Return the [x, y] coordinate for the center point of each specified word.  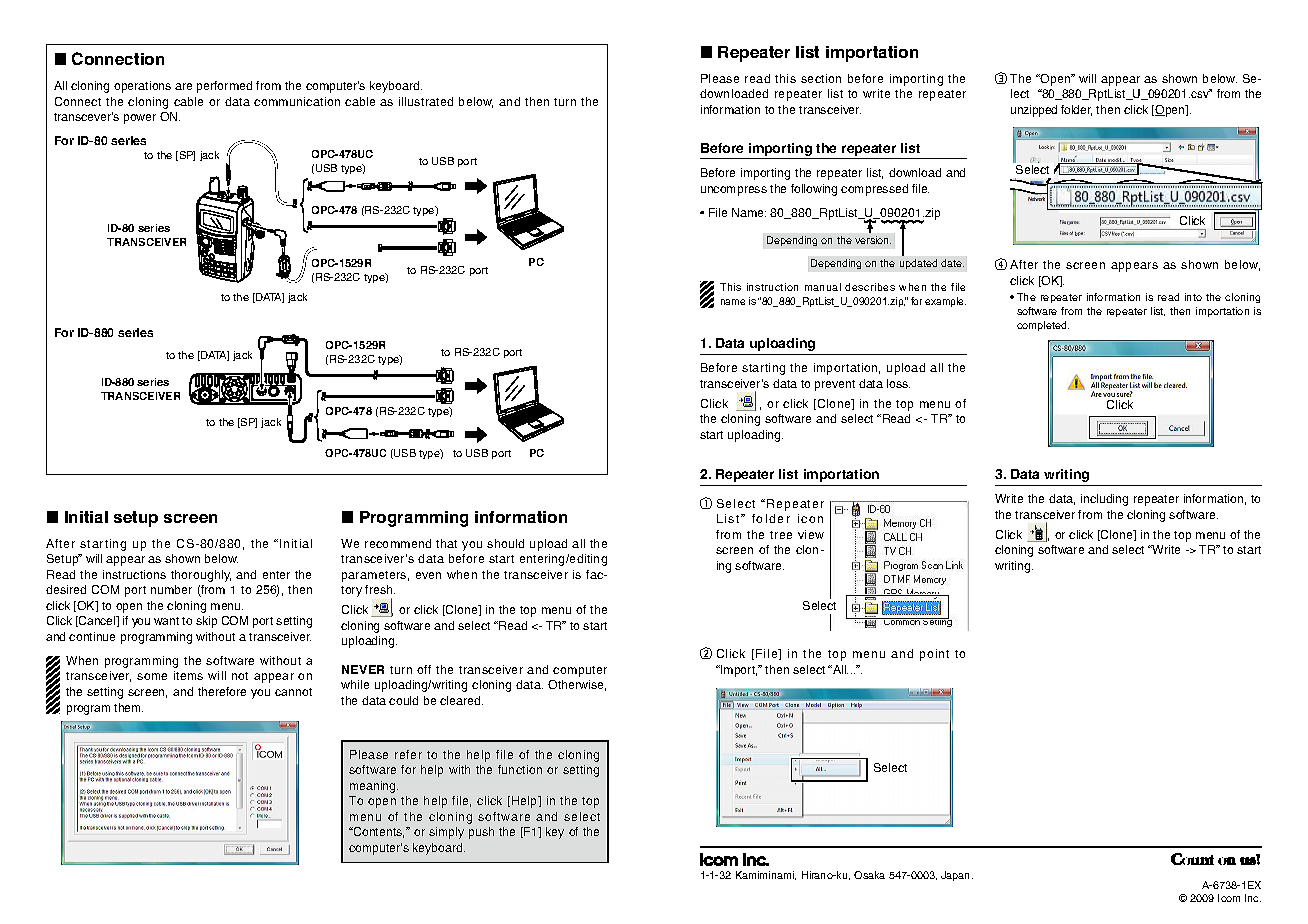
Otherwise [577, 685]
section [821, 78]
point [934, 655]
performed [224, 87]
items [188, 675]
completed [1043, 326]
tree [781, 535]
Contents [377, 832]
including [1104, 500]
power [140, 119]
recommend [398, 543]
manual [823, 287]
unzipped [1034, 111]
